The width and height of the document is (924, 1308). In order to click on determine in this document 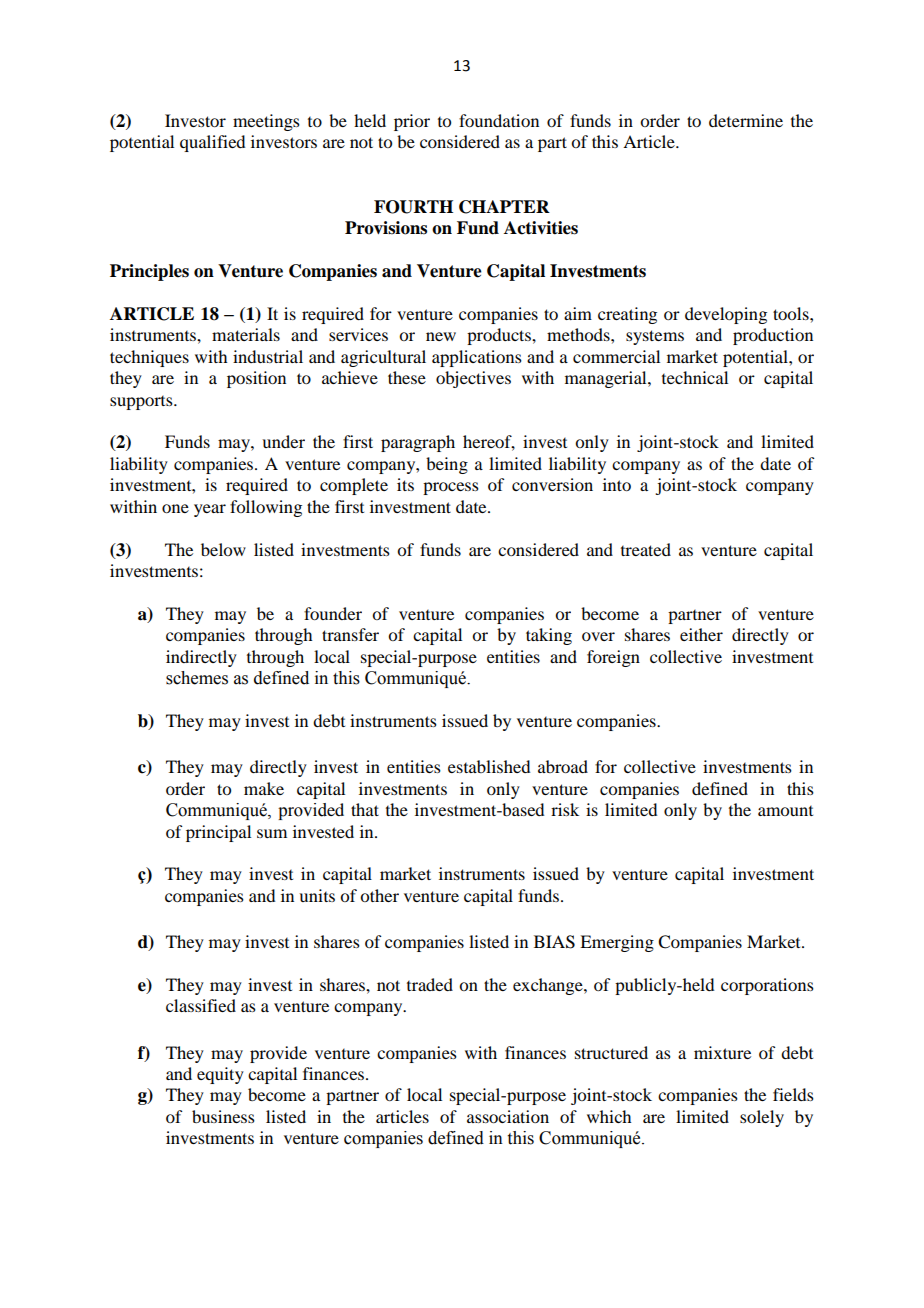, I will do `click(746, 120)`.
